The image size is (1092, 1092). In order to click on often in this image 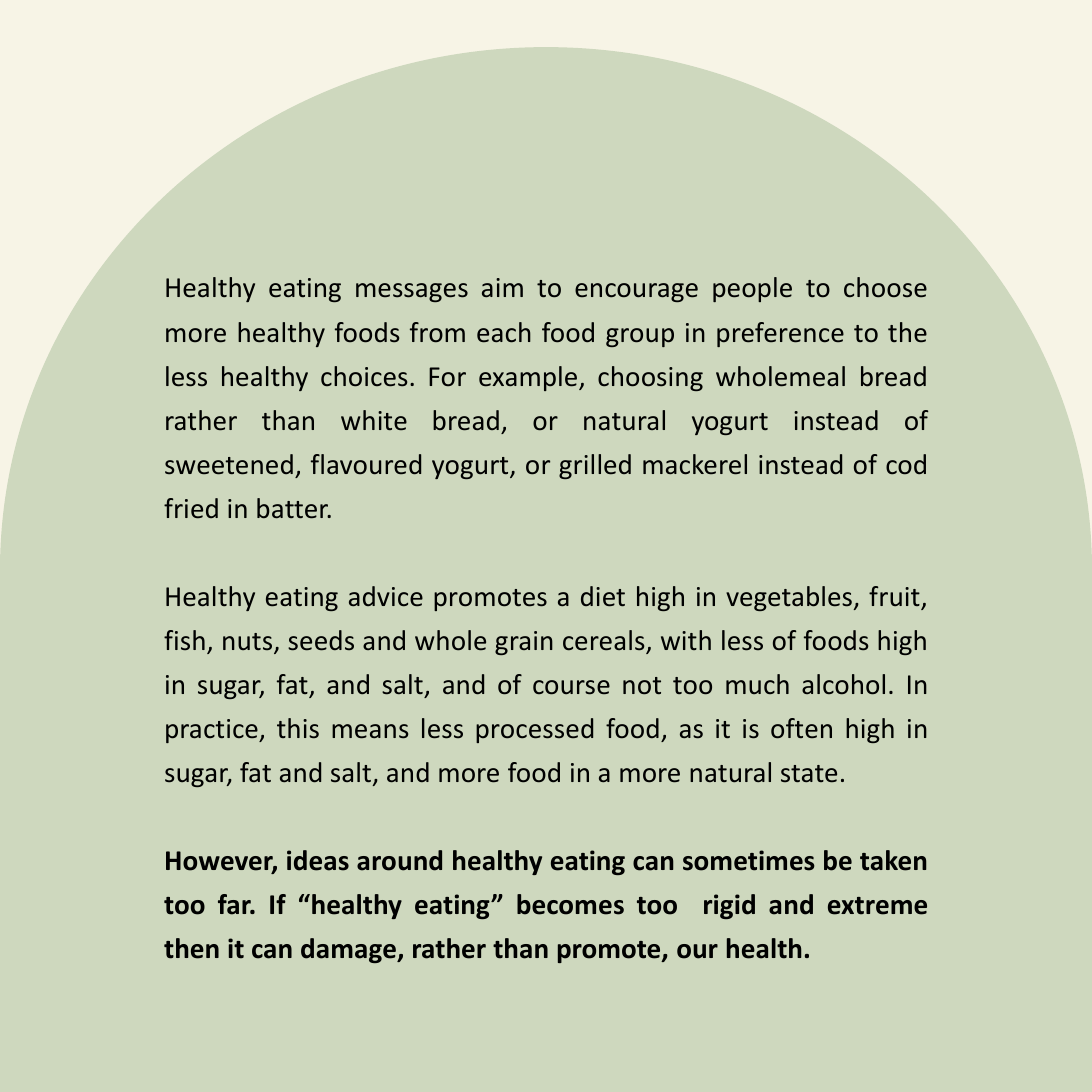, I will do `click(801, 728)`.
